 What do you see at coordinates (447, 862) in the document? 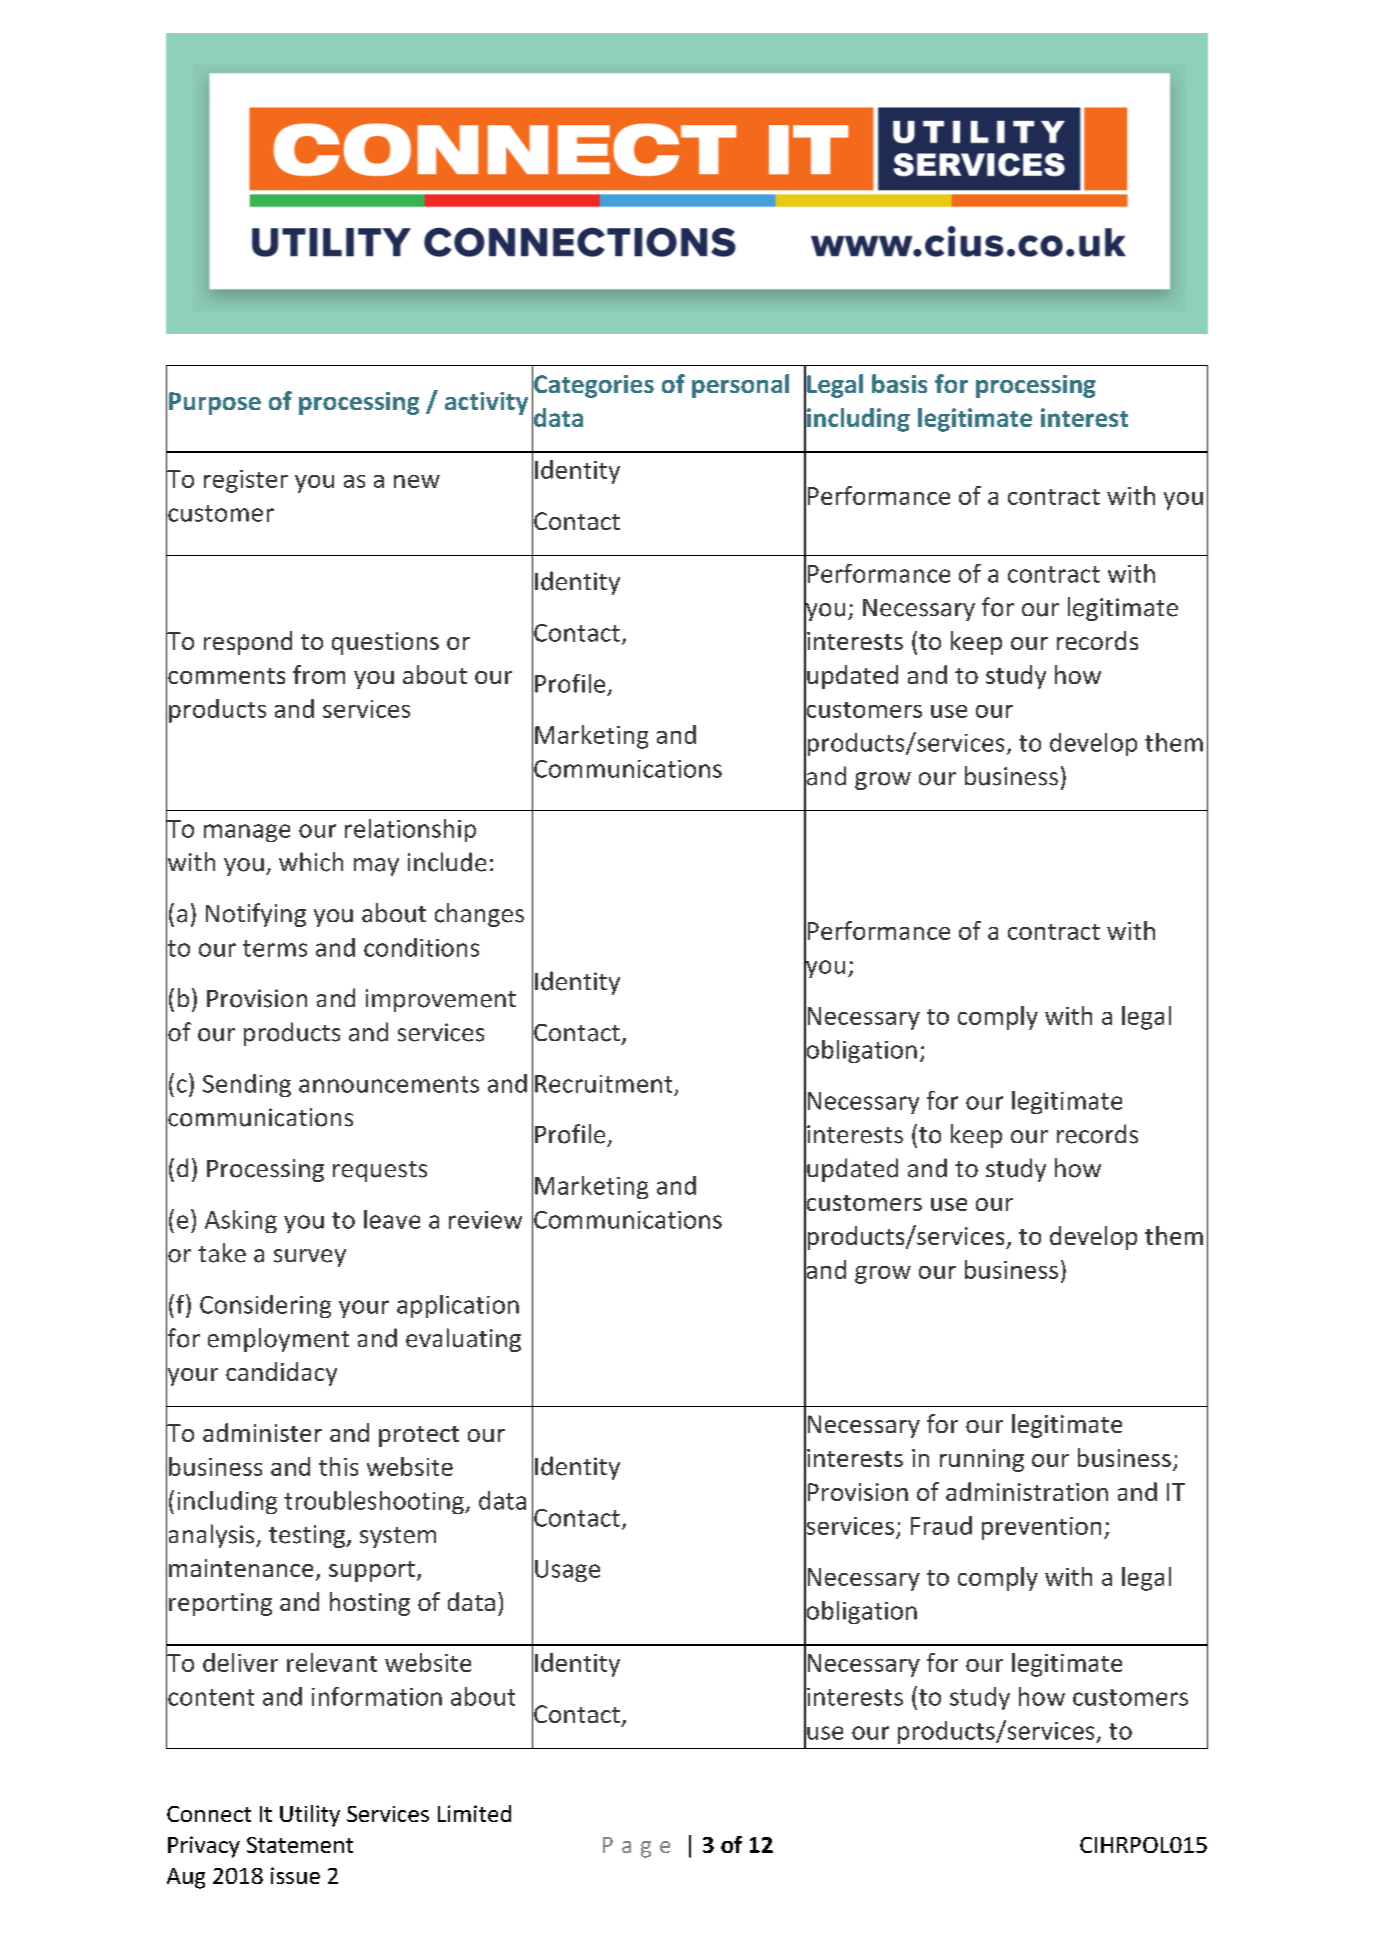
I see `include` at bounding box center [447, 862].
